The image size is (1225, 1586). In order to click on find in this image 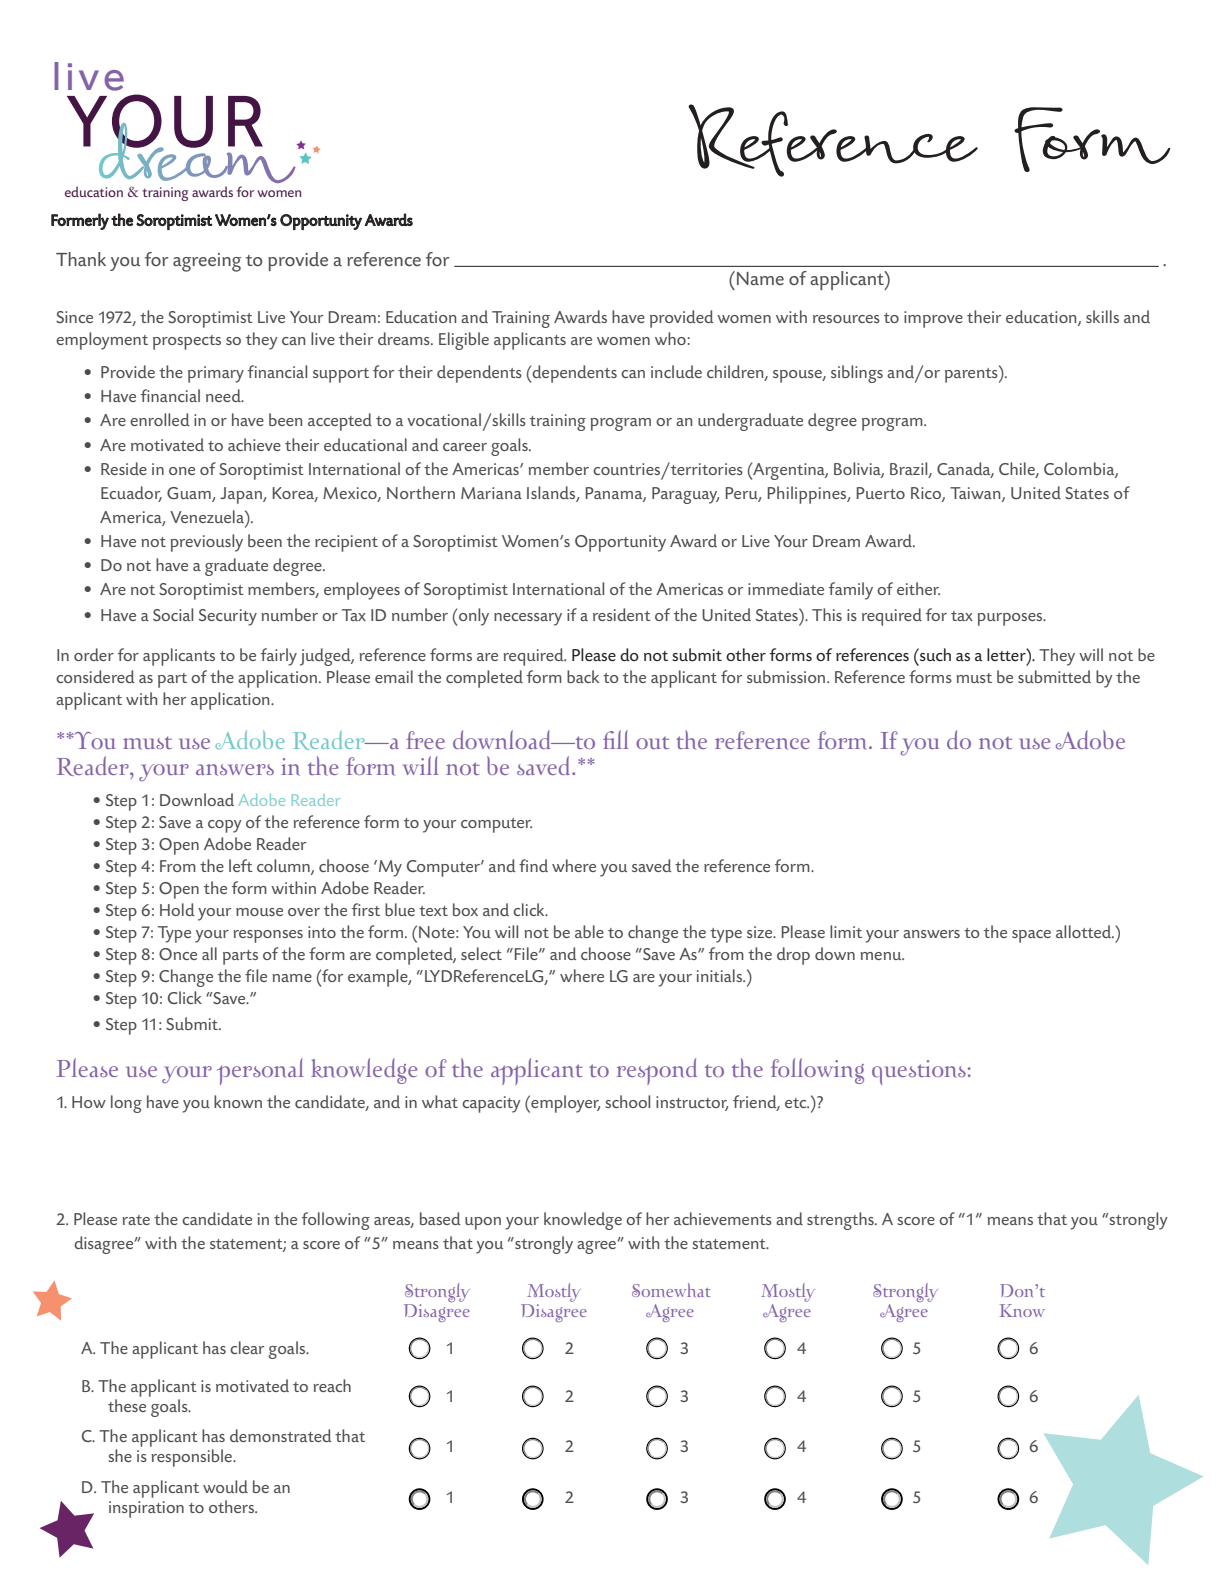, I will do `click(533, 865)`.
